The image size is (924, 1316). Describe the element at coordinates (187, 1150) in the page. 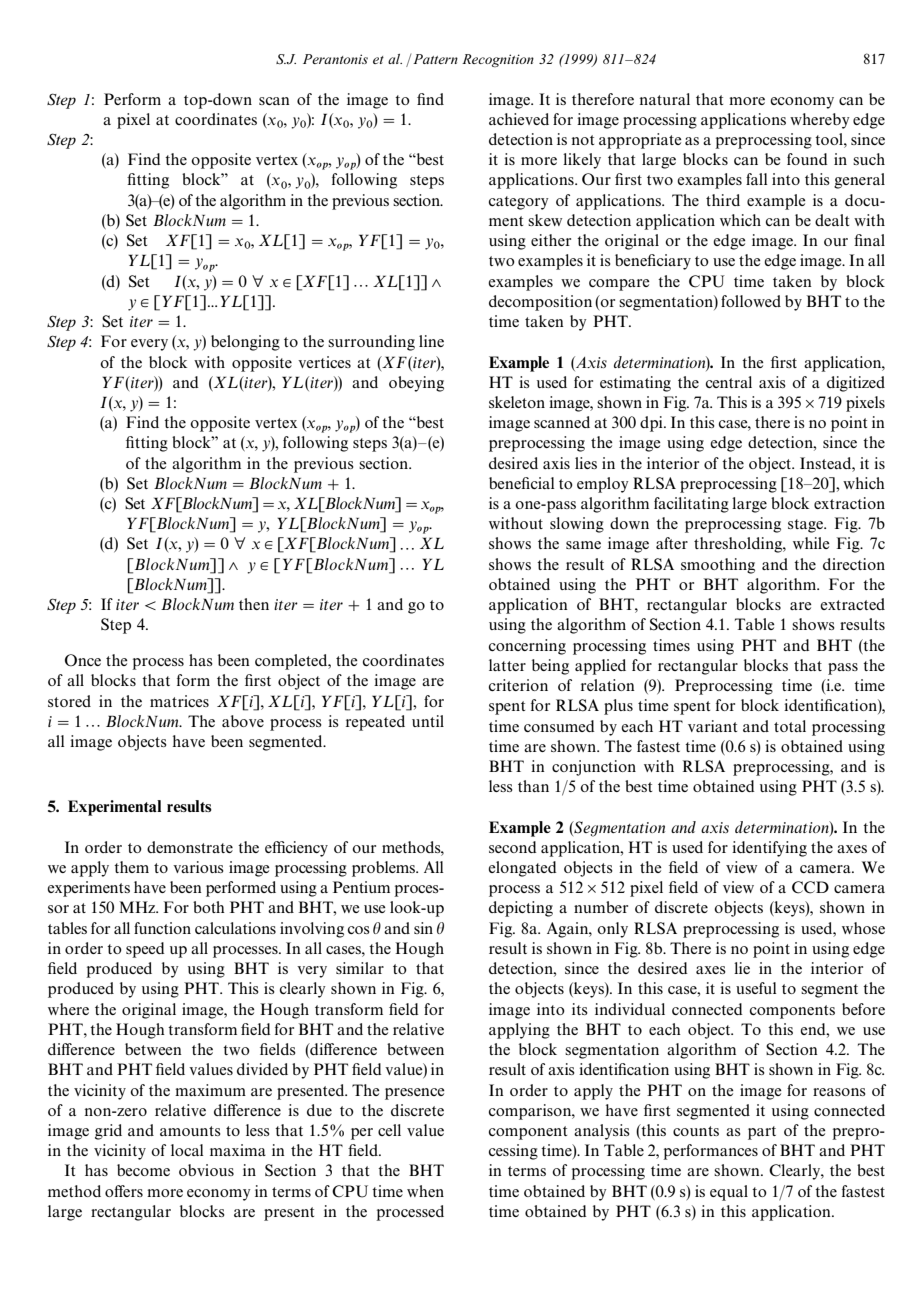

I see `local` at that location.
